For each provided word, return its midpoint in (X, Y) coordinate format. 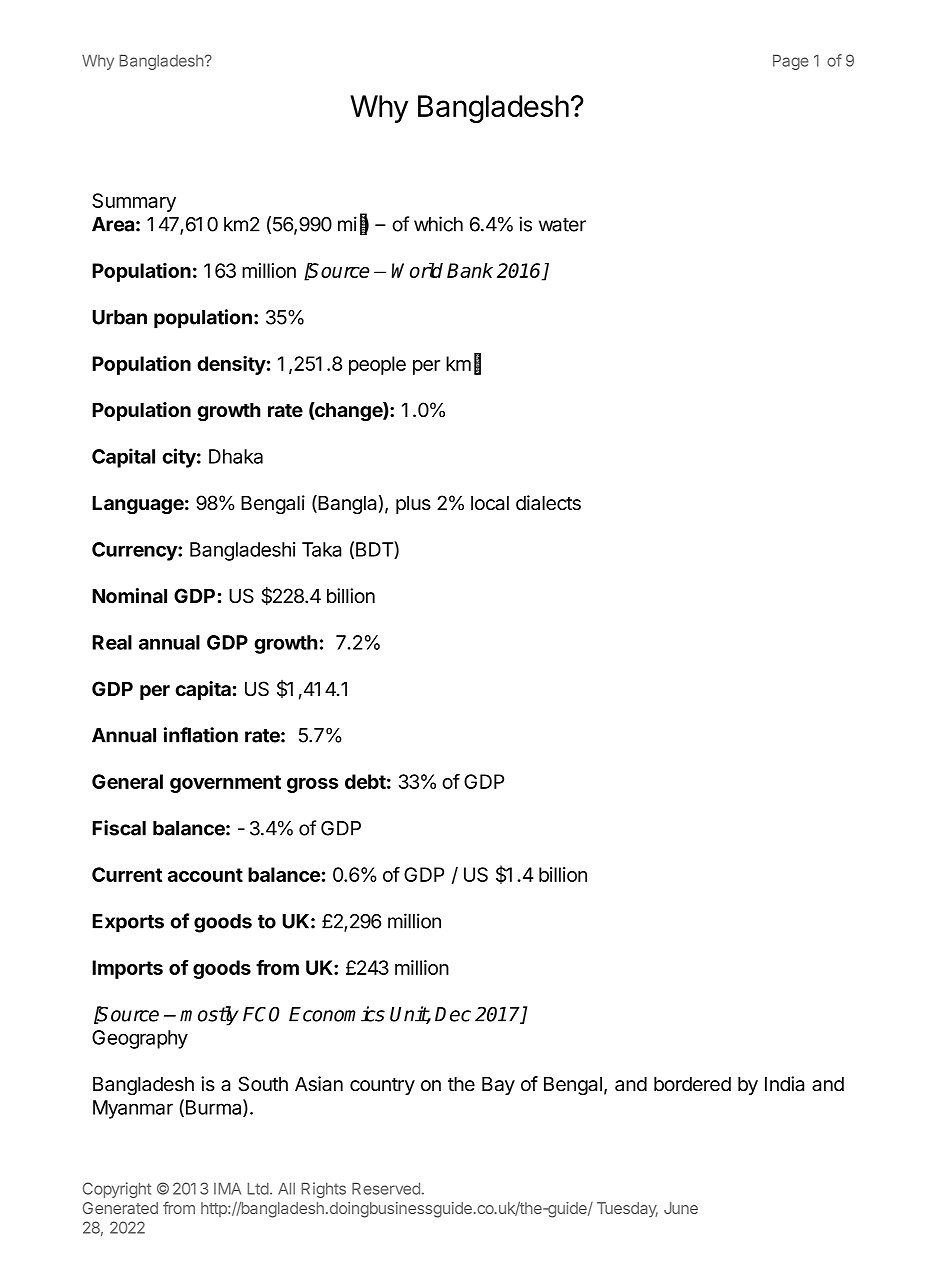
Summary (134, 202)
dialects (548, 503)
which (438, 224)
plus (413, 504)
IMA (227, 1188)
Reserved (386, 1188)
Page (791, 62)
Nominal (129, 595)
